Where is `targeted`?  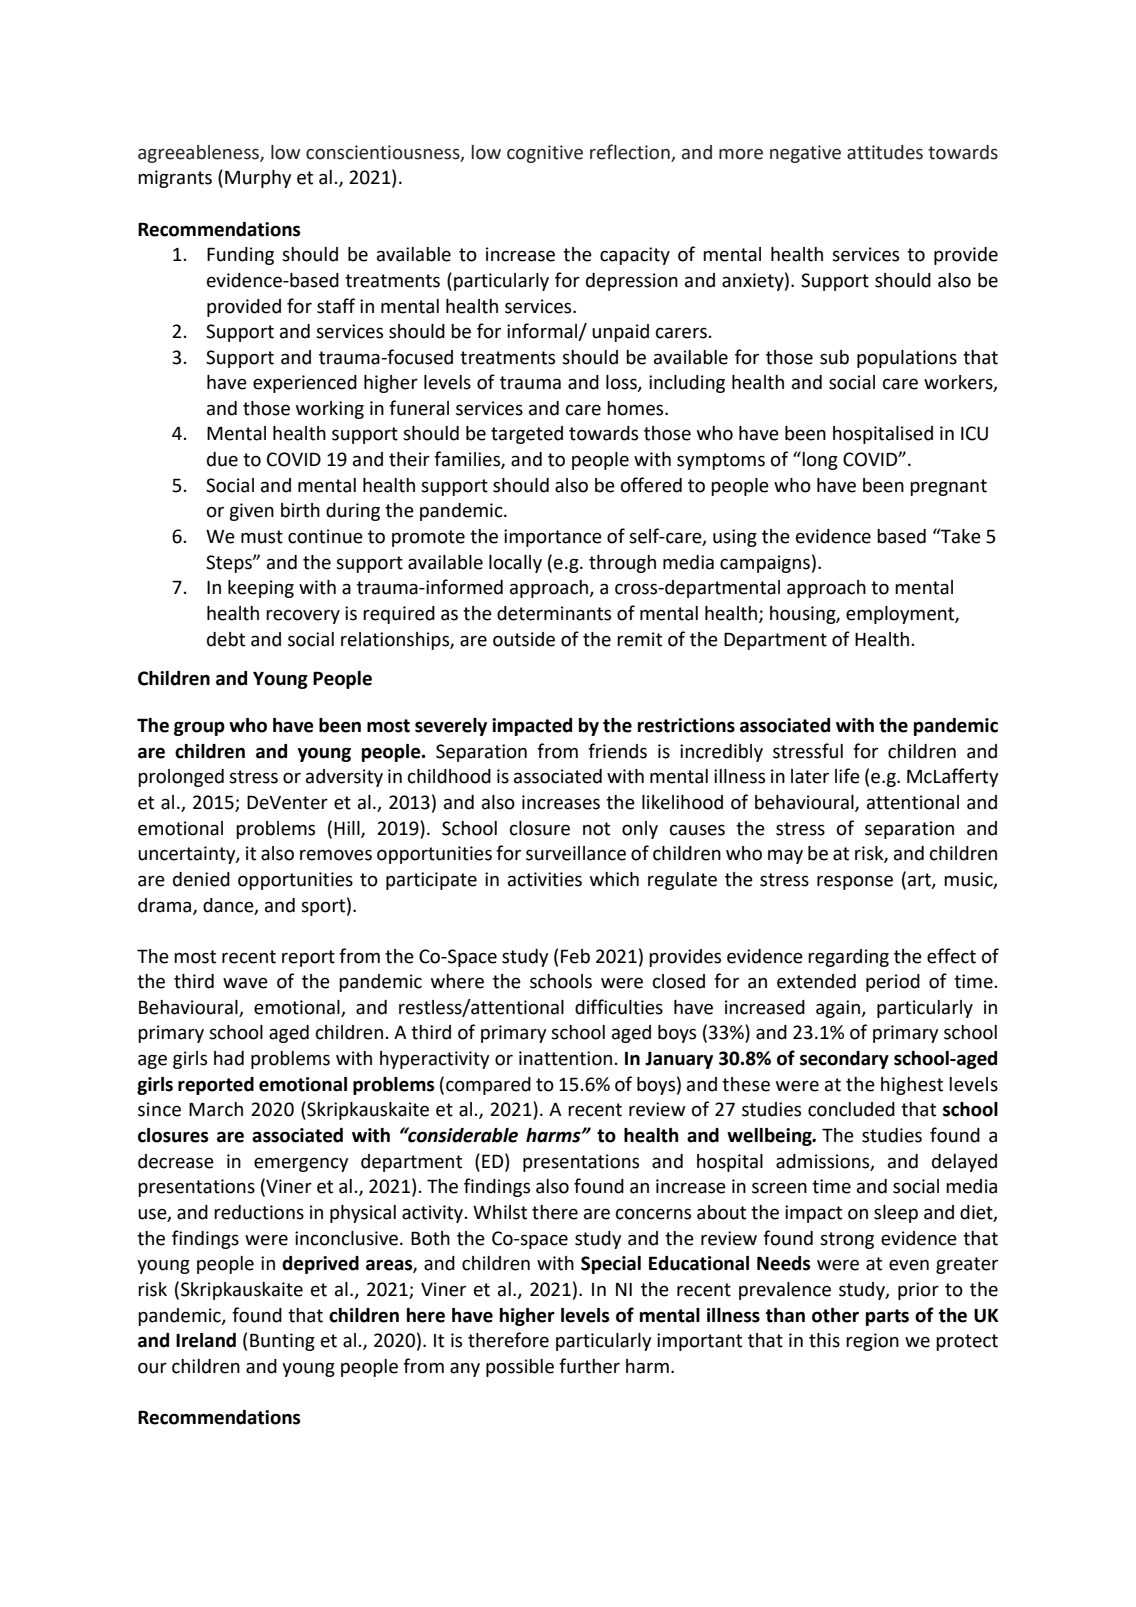 targeted is located at coordinates (527, 435).
